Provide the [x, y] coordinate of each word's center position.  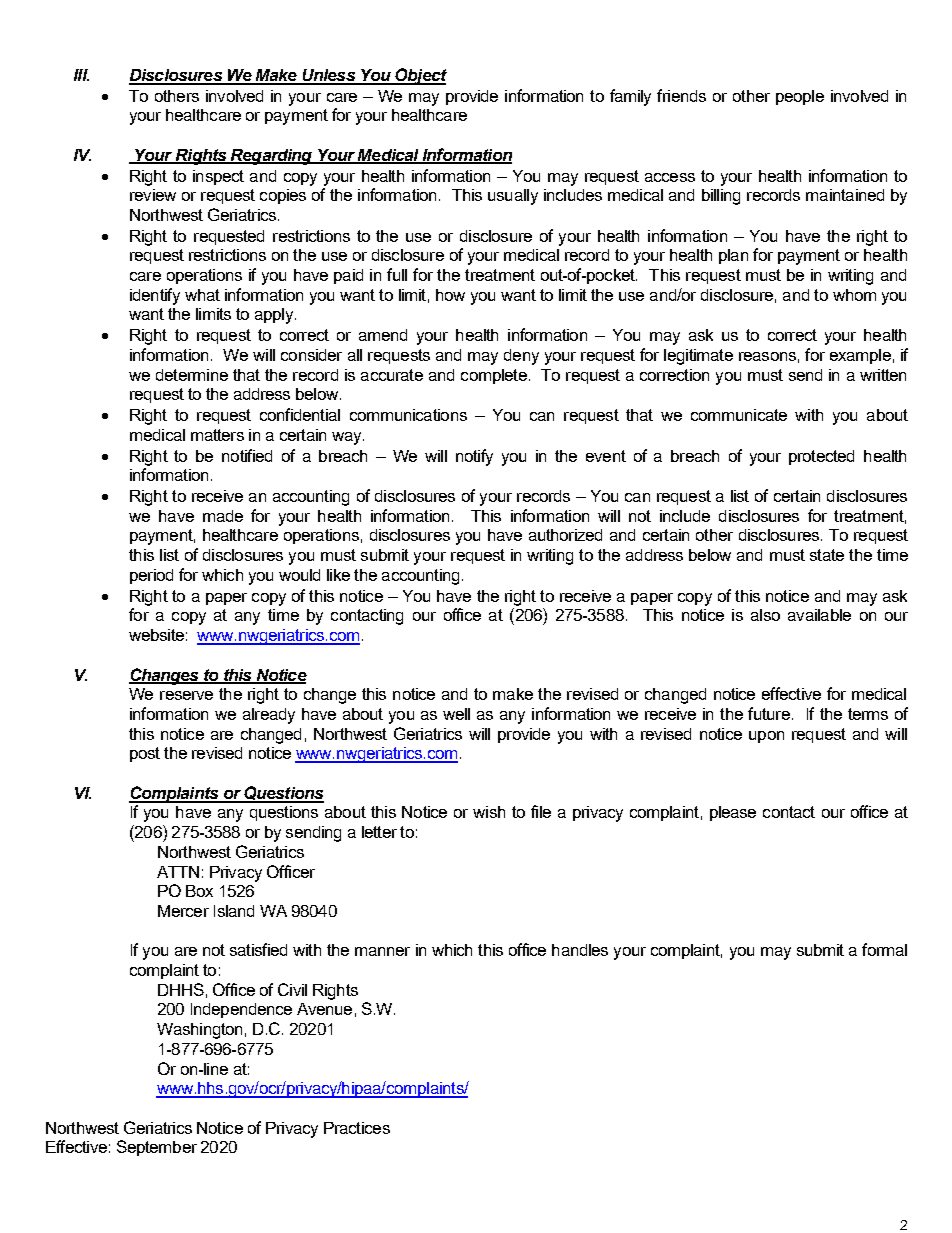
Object [420, 76]
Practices [357, 1128]
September [157, 1148]
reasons [767, 356]
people [800, 97]
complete [494, 376]
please [733, 813]
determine [192, 375]
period [151, 576]
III [81, 75]
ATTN [178, 872]
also [765, 615]
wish [489, 812]
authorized [565, 535]
